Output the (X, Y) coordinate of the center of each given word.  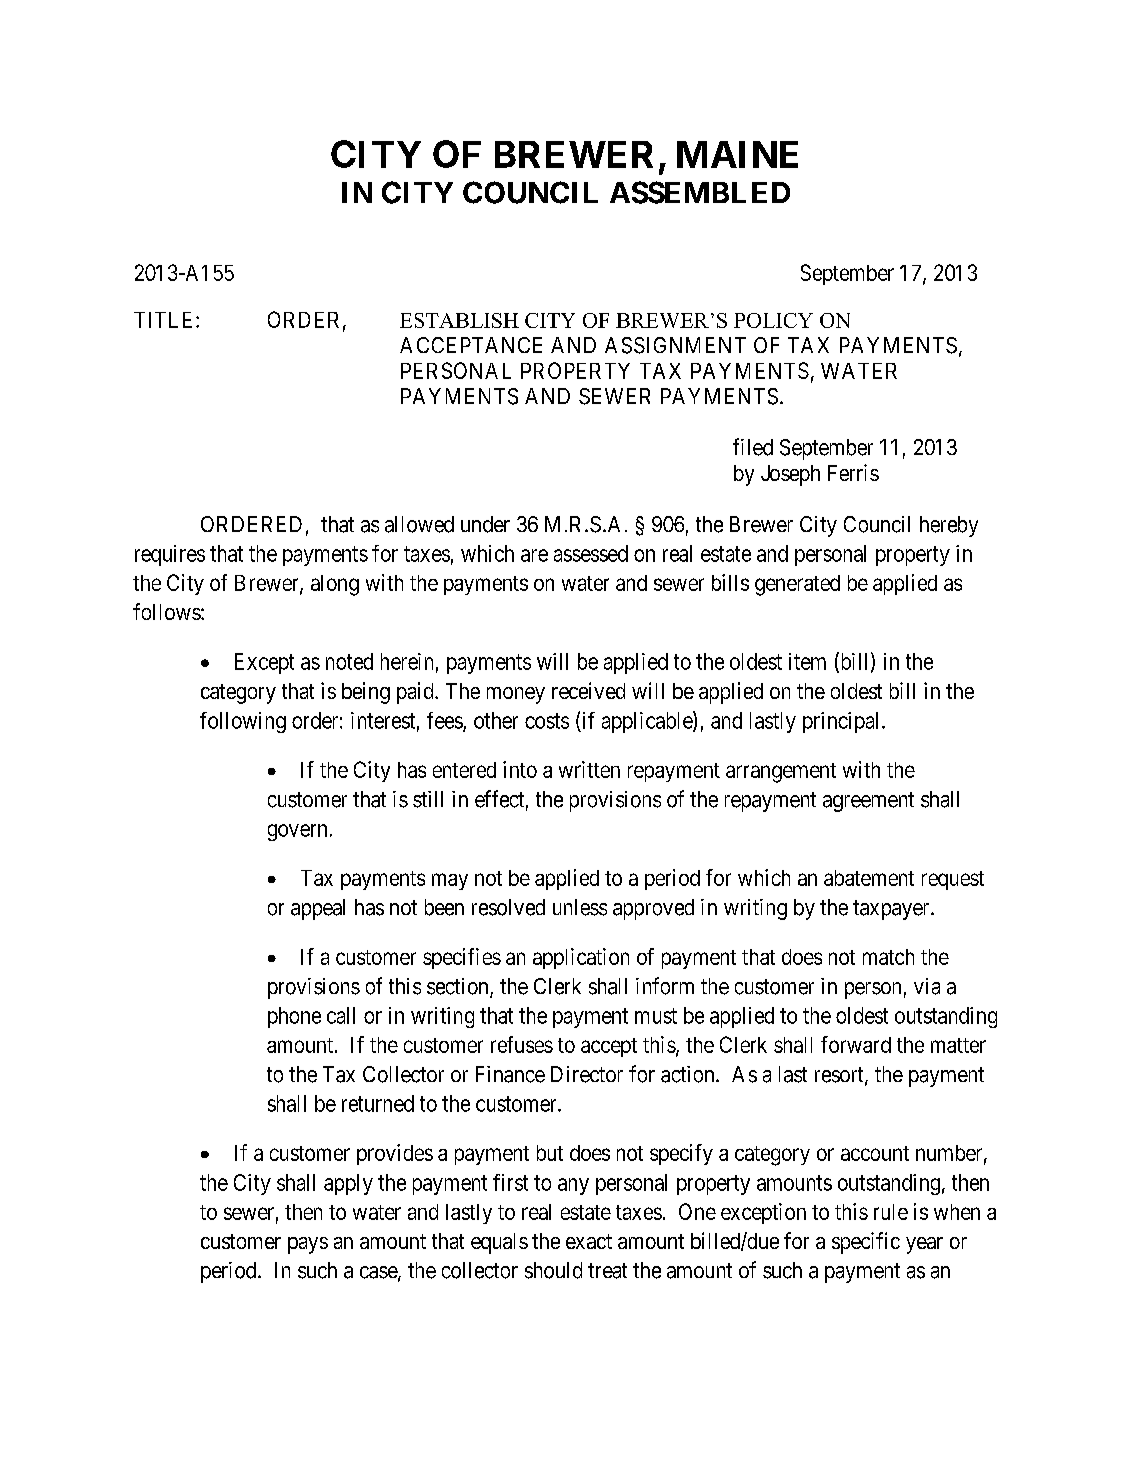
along (335, 585)
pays (308, 1245)
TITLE (165, 320)
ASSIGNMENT (675, 345)
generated (797, 585)
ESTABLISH (459, 320)
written (589, 769)
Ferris (853, 472)
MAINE (737, 154)
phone (294, 1017)
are (534, 555)
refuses (522, 1044)
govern (297, 832)
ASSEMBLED (700, 192)
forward (856, 1044)
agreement (868, 802)
